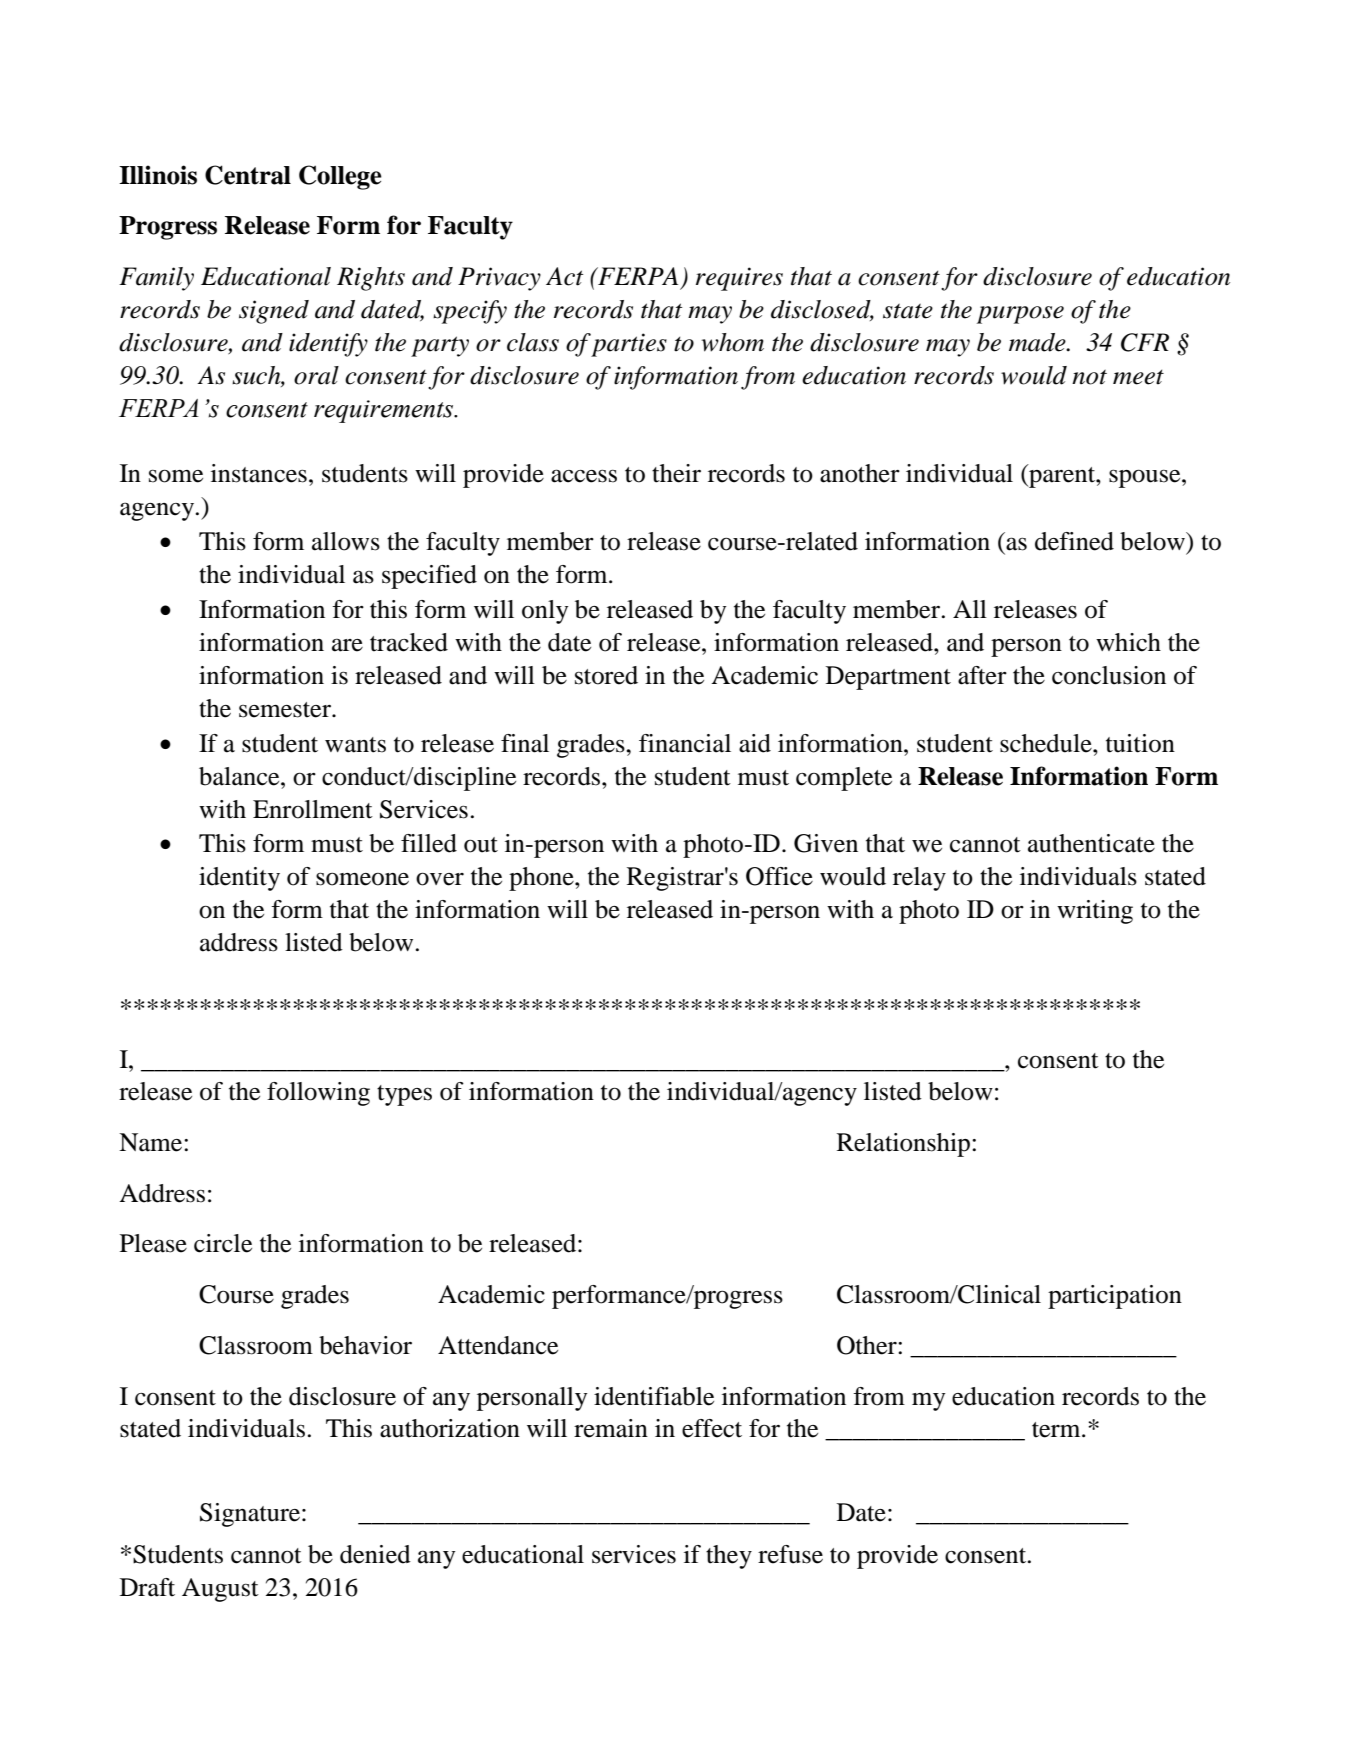 The width and height of the image is (1354, 1752). What do you see at coordinates (498, 1345) in the image?
I see `Attendance` at bounding box center [498, 1345].
